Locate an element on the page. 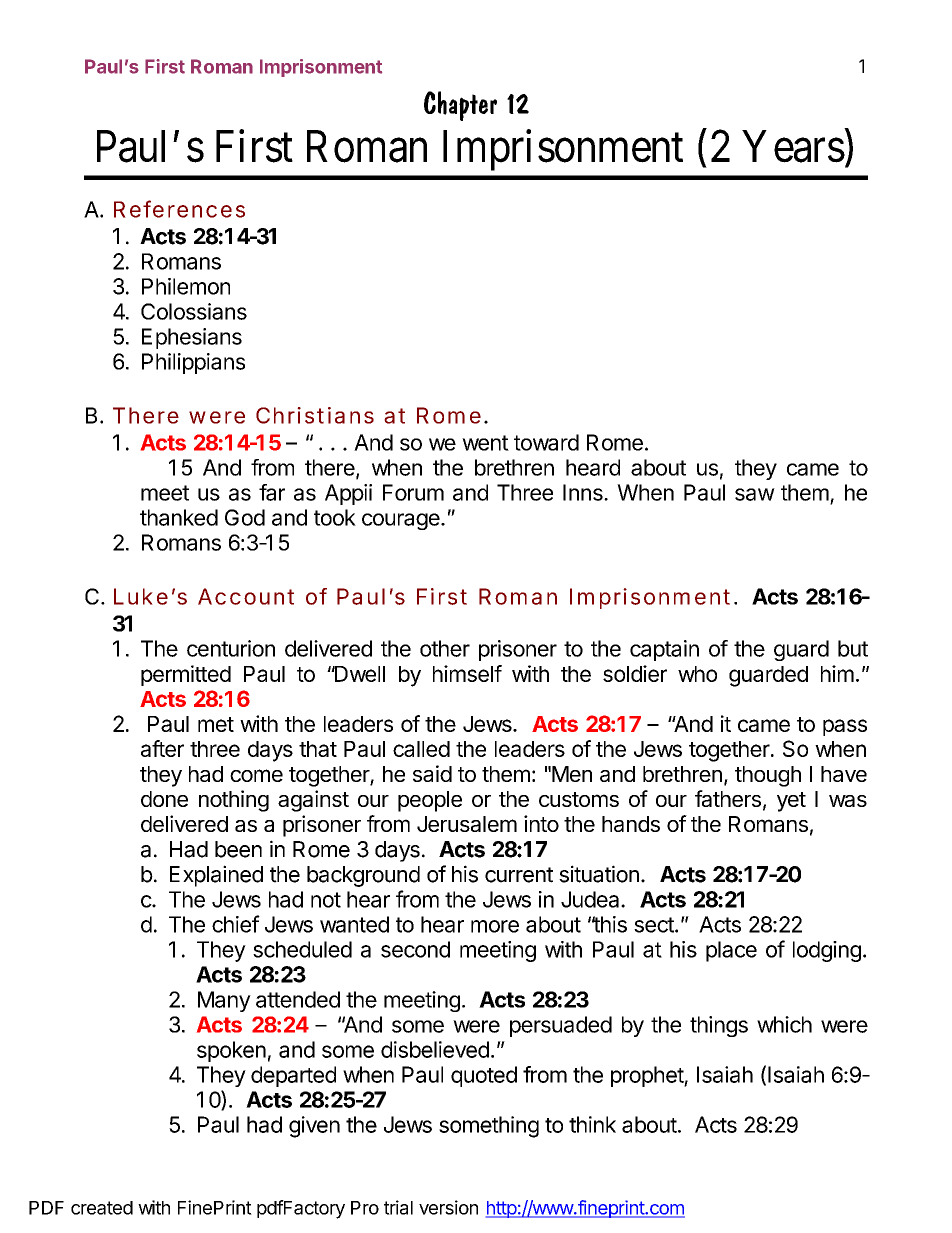  Chapter is located at coordinates (460, 106).
